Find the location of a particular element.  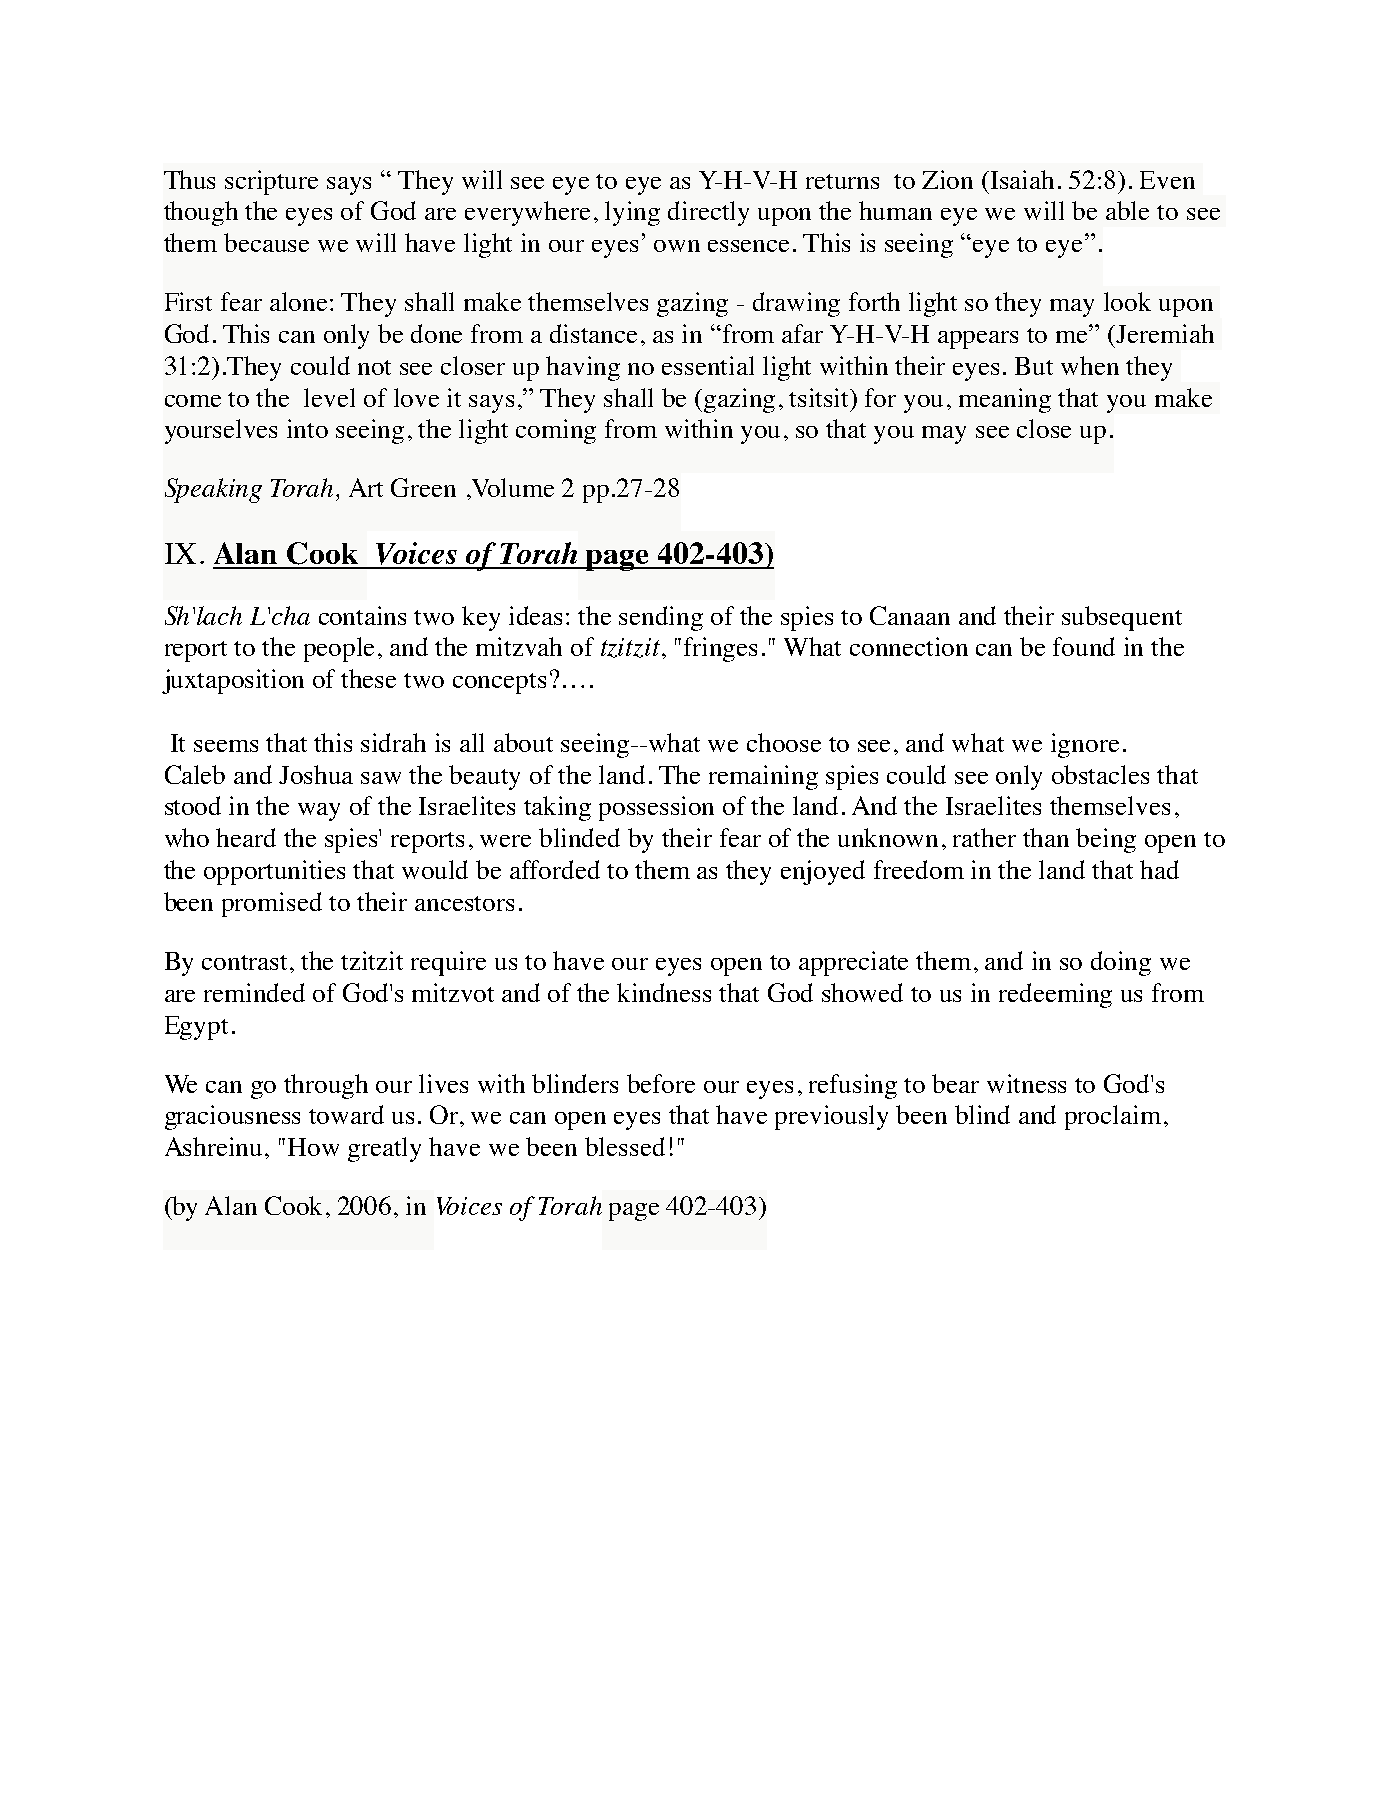

scripture is located at coordinates (271, 182).
